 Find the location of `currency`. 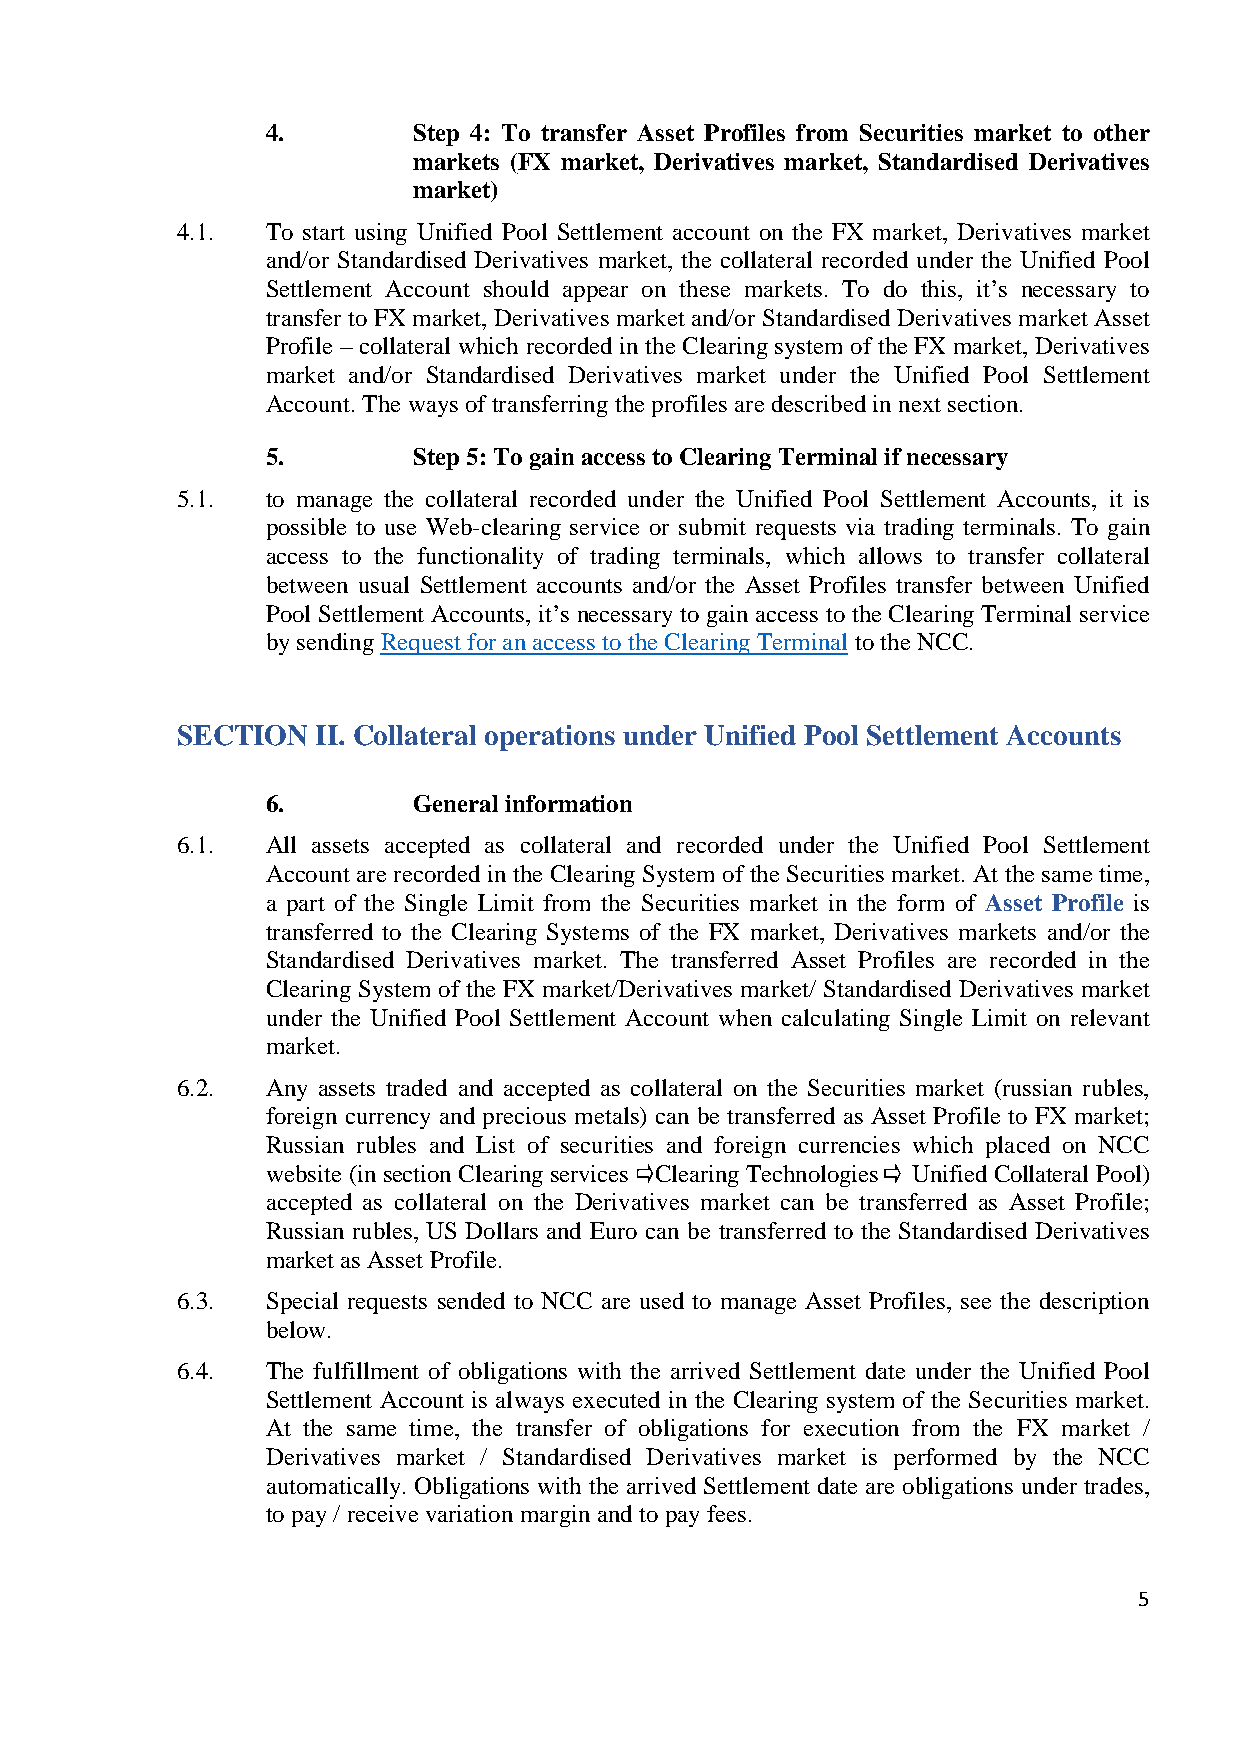

currency is located at coordinates (388, 1121).
